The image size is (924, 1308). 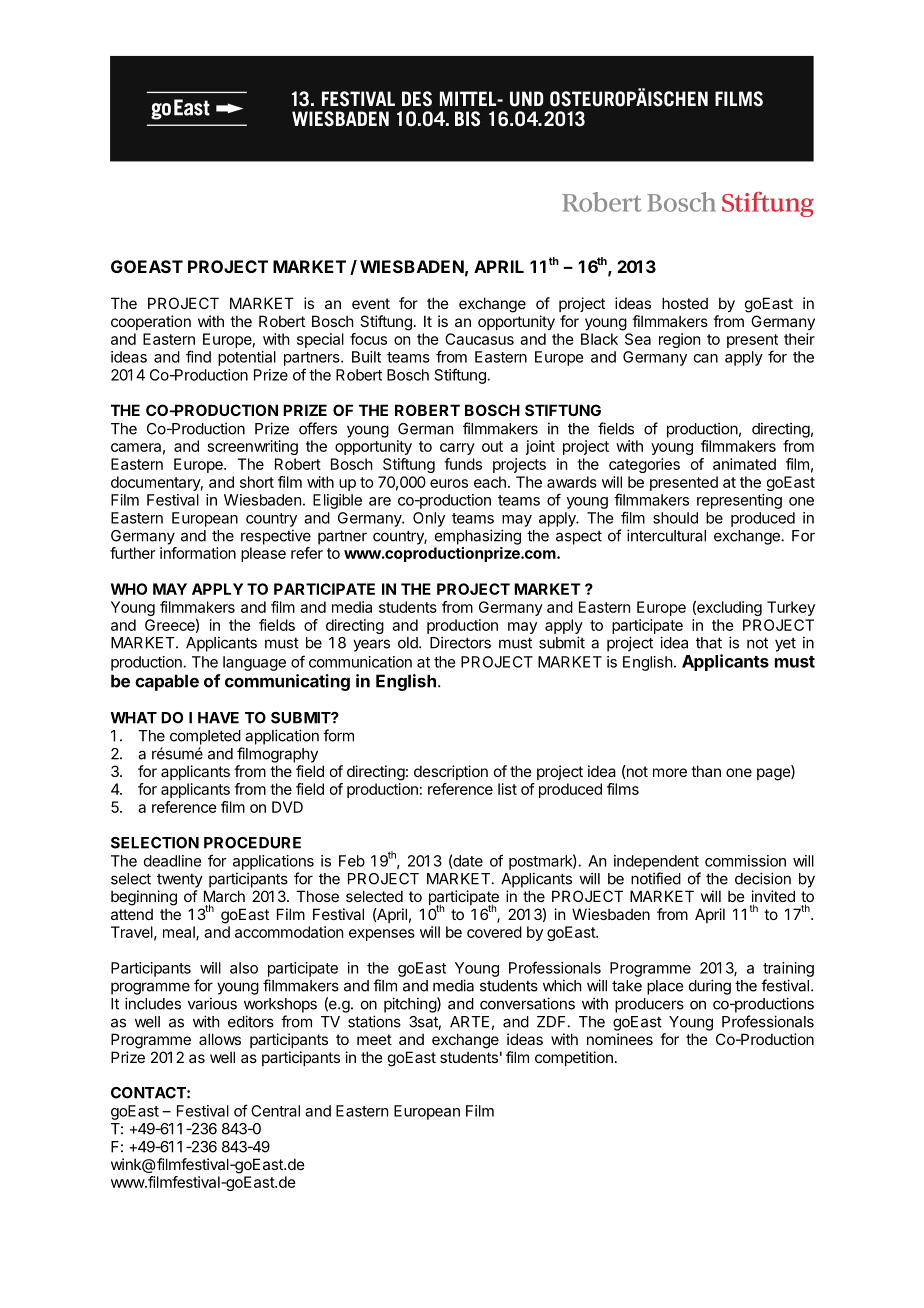 What do you see at coordinates (479, 339) in the document?
I see `Caucasus` at bounding box center [479, 339].
